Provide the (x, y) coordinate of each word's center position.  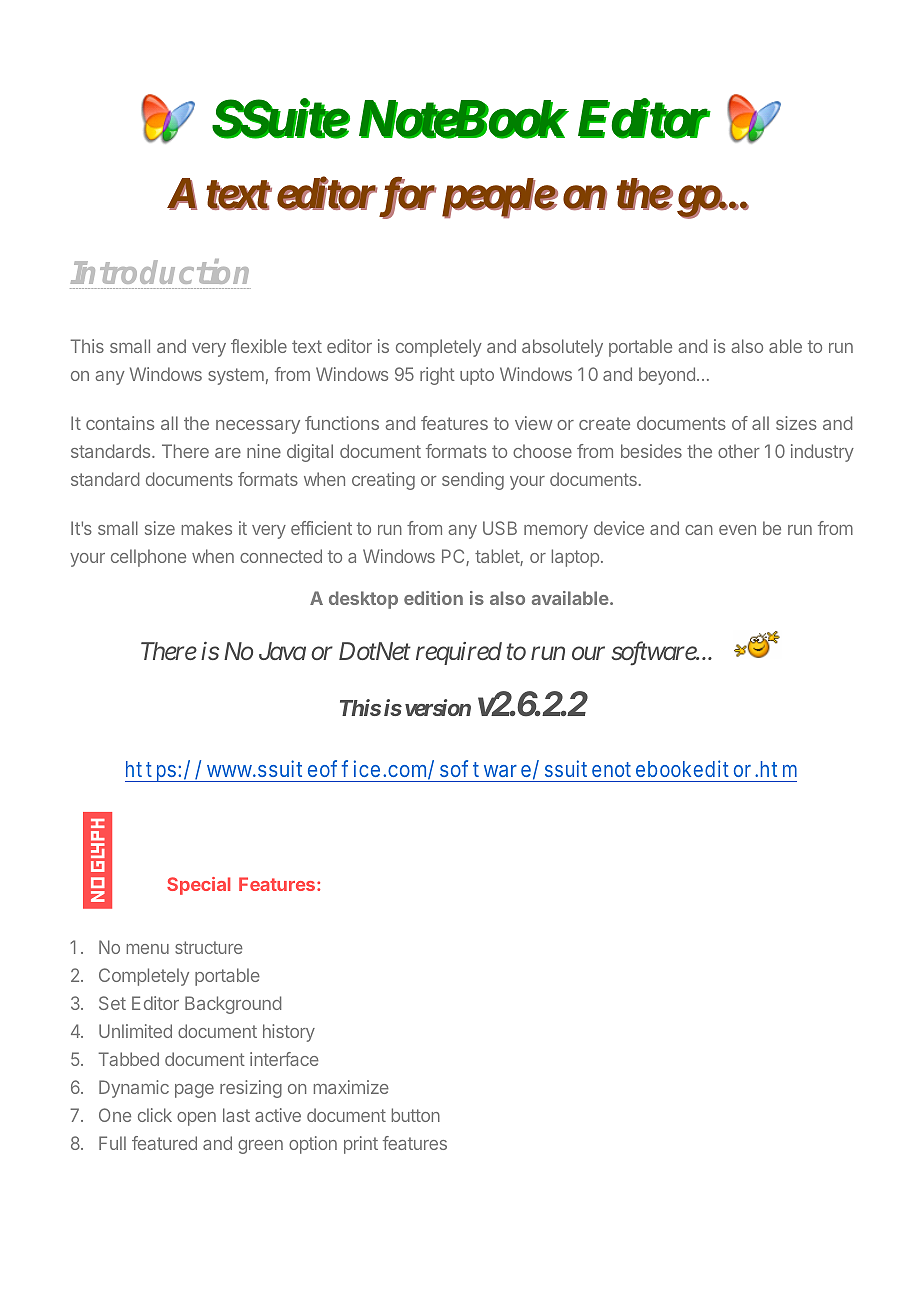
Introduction (160, 271)
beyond (667, 376)
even (737, 530)
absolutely (562, 348)
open (196, 1119)
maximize (351, 1087)
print (361, 1145)
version (438, 707)
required (459, 653)
